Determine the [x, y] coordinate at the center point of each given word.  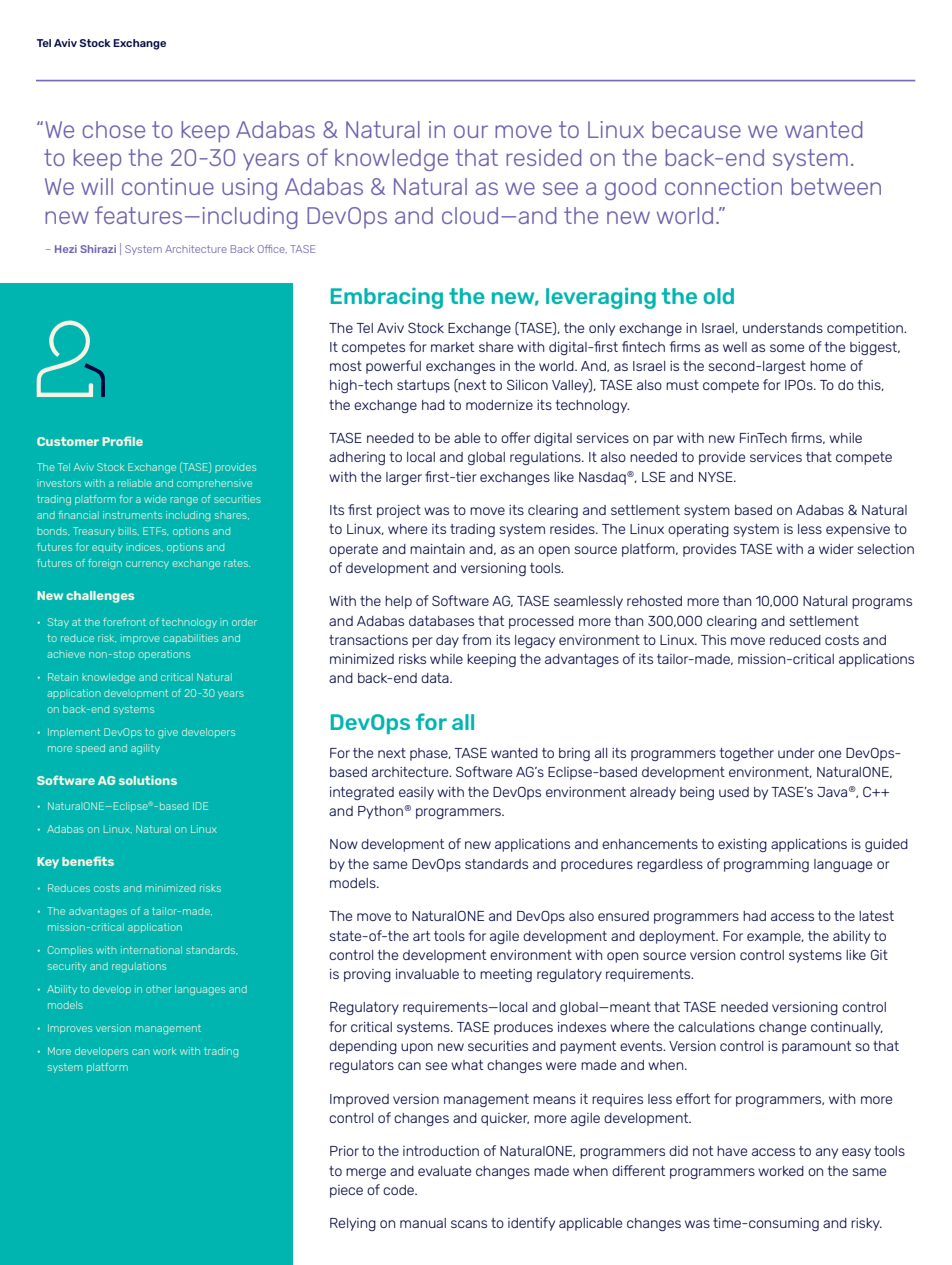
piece [346, 1191]
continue [168, 186]
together [747, 754]
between [836, 186]
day [447, 641]
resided [543, 157]
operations [164, 655]
